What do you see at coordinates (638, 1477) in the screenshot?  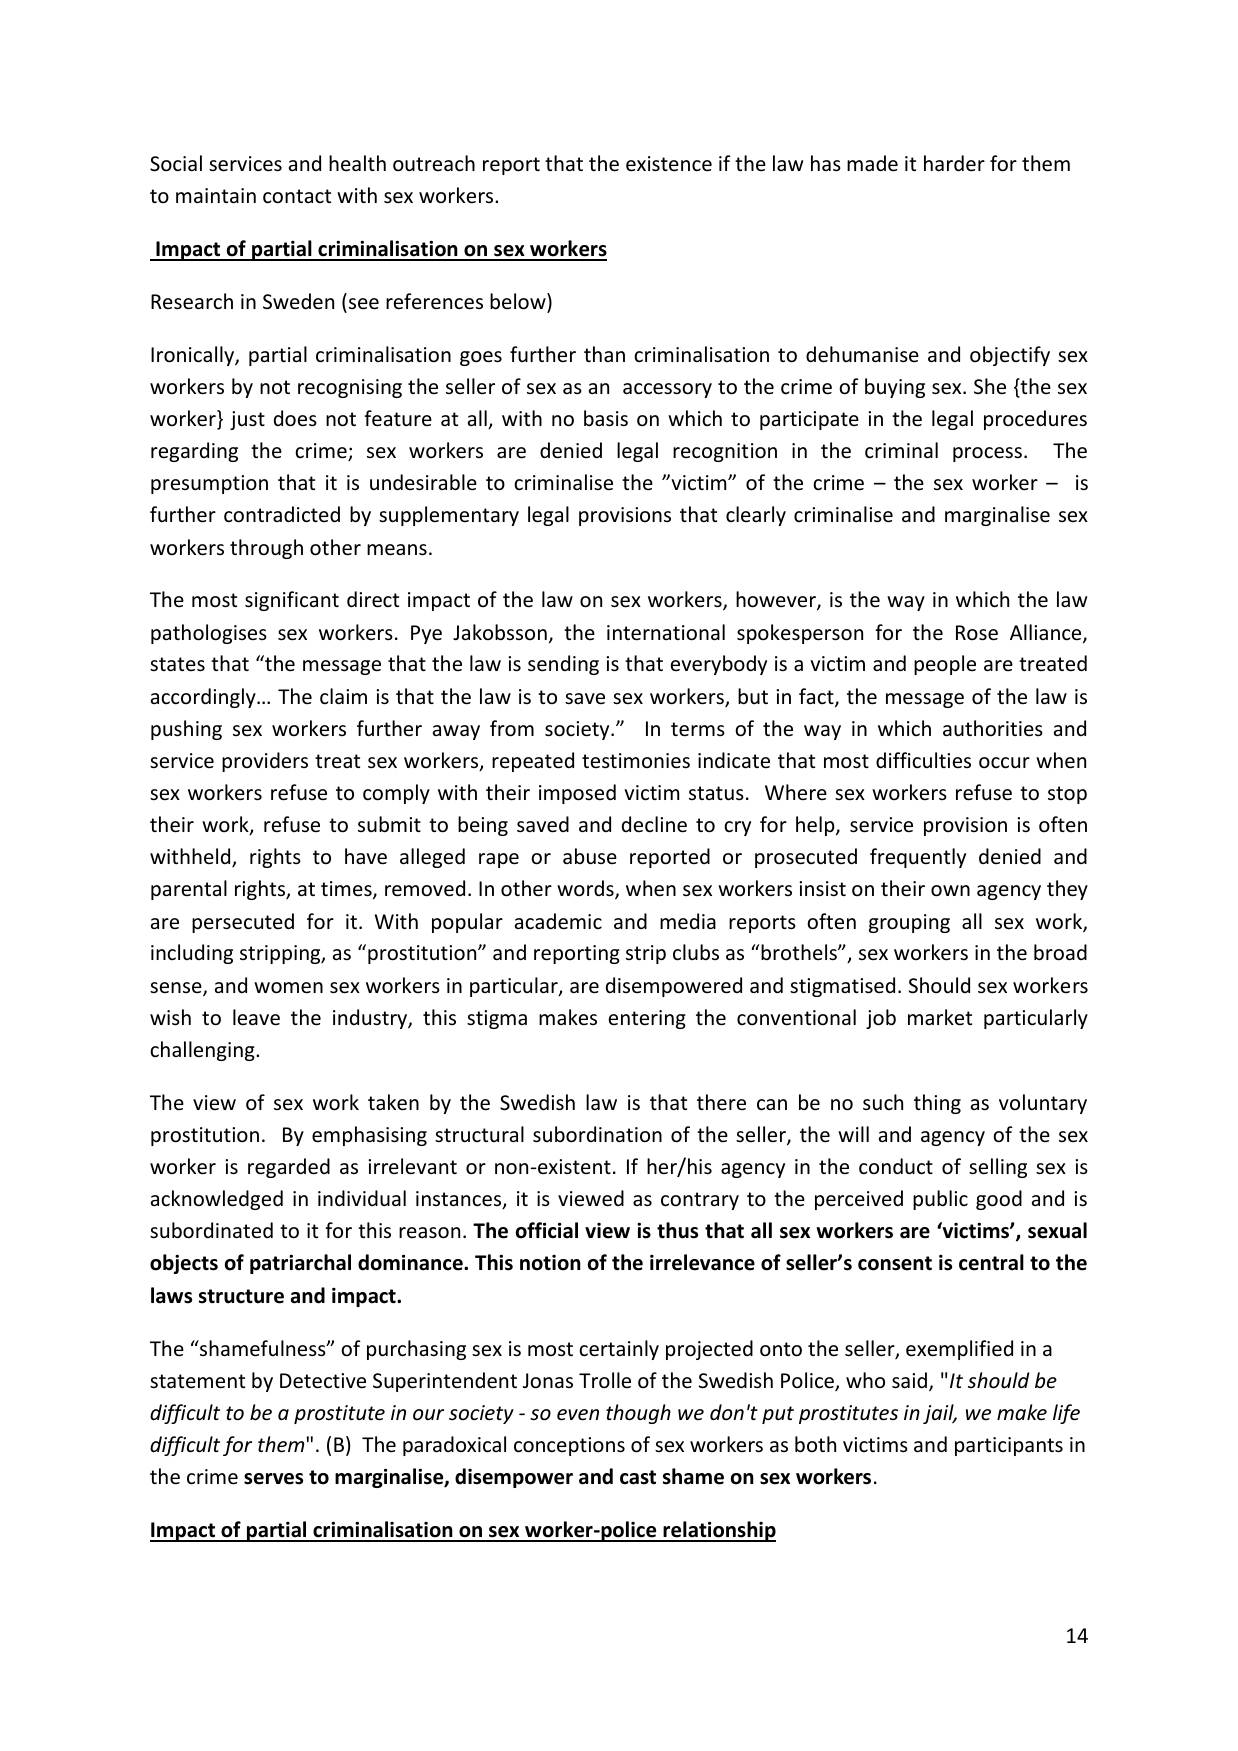 I see `cast` at bounding box center [638, 1477].
